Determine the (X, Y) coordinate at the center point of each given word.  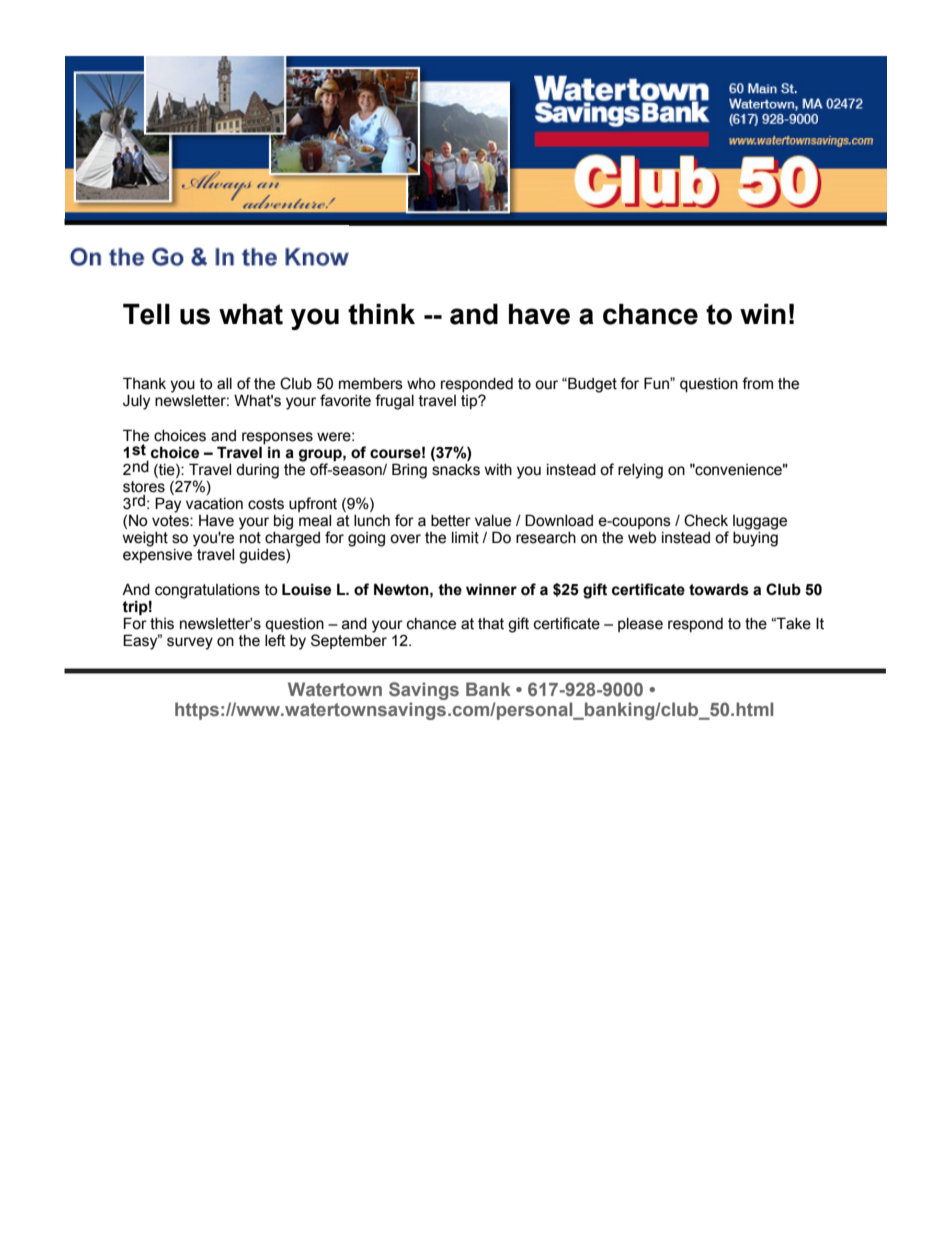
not (250, 538)
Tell (146, 314)
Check (706, 520)
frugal (394, 402)
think (381, 314)
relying (640, 471)
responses (277, 438)
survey (190, 643)
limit (465, 538)
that (491, 624)
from (757, 383)
